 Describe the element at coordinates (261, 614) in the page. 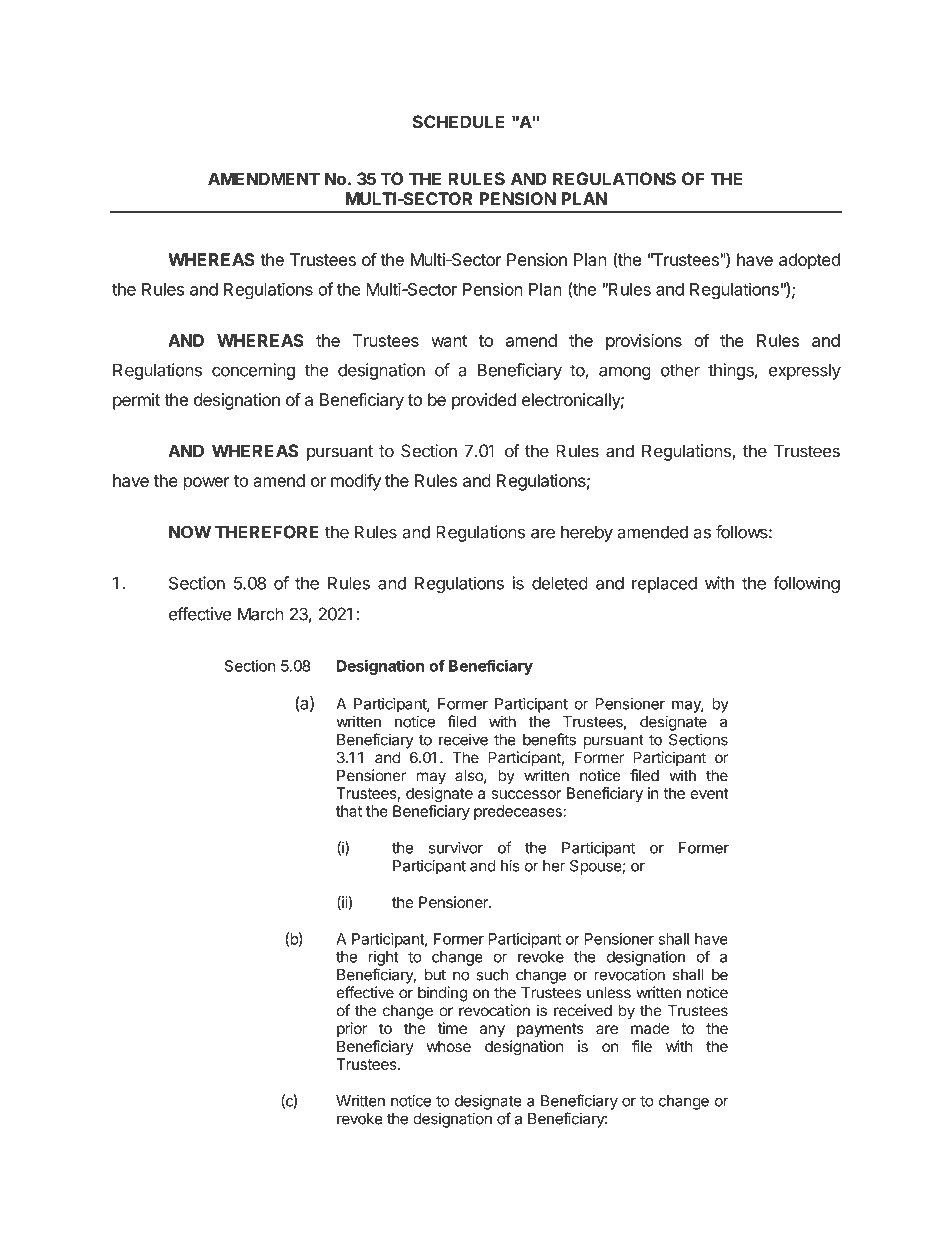

I see `March` at that location.
